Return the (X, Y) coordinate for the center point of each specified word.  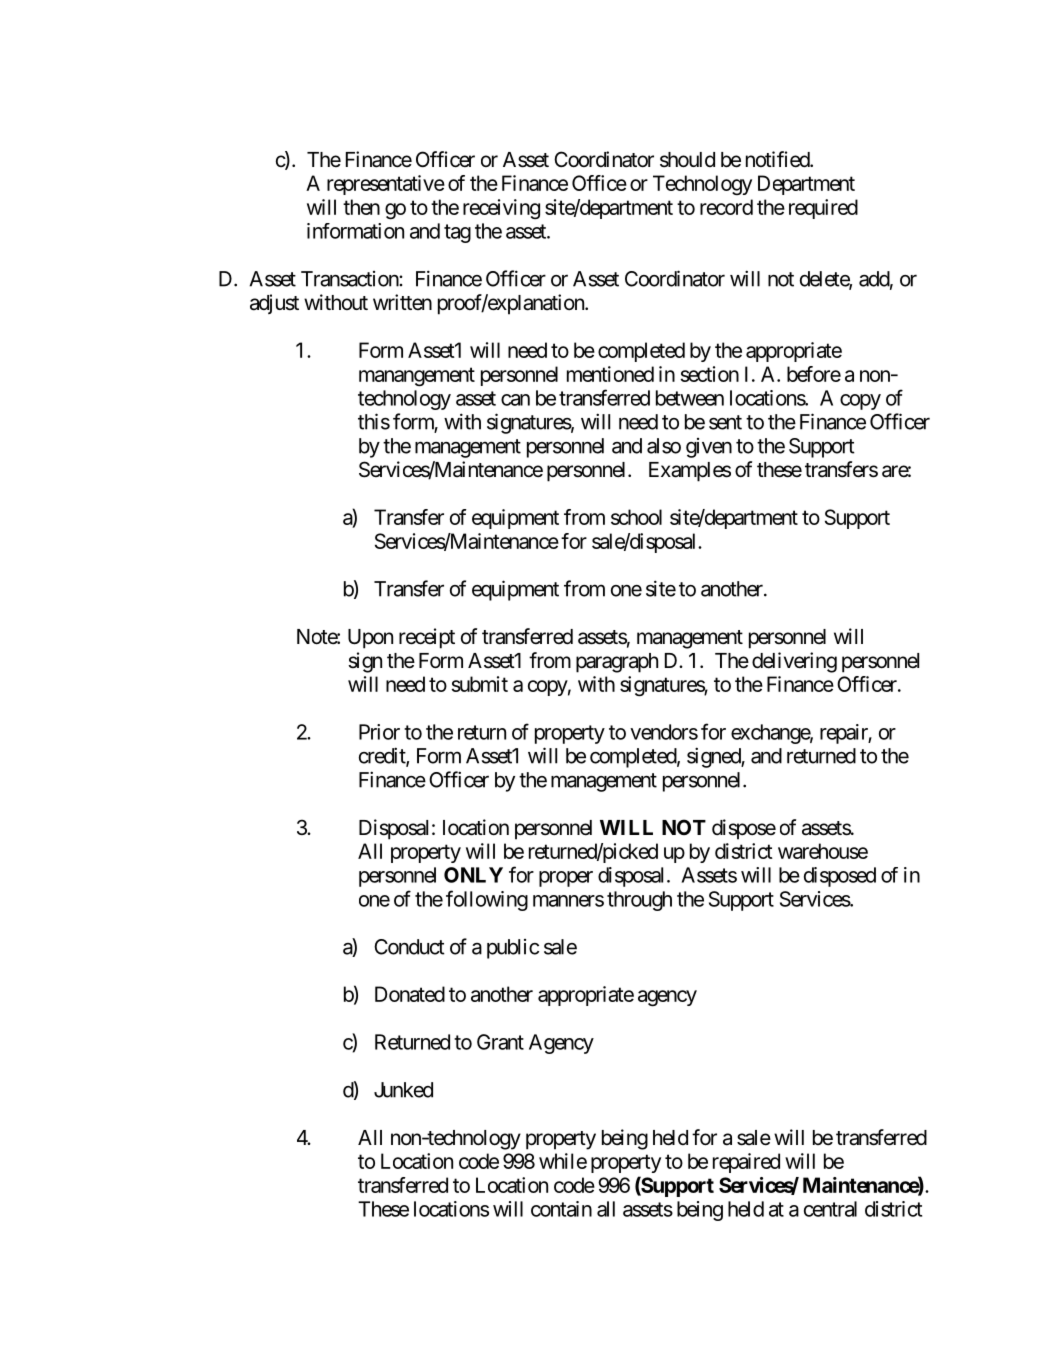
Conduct (409, 947)
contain (561, 1209)
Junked (403, 1090)
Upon (370, 639)
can (515, 400)
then (361, 207)
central (830, 1209)
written (402, 302)
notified (778, 159)
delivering (794, 662)
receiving (501, 209)
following (487, 900)
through (639, 901)
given (709, 448)
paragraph (617, 663)
